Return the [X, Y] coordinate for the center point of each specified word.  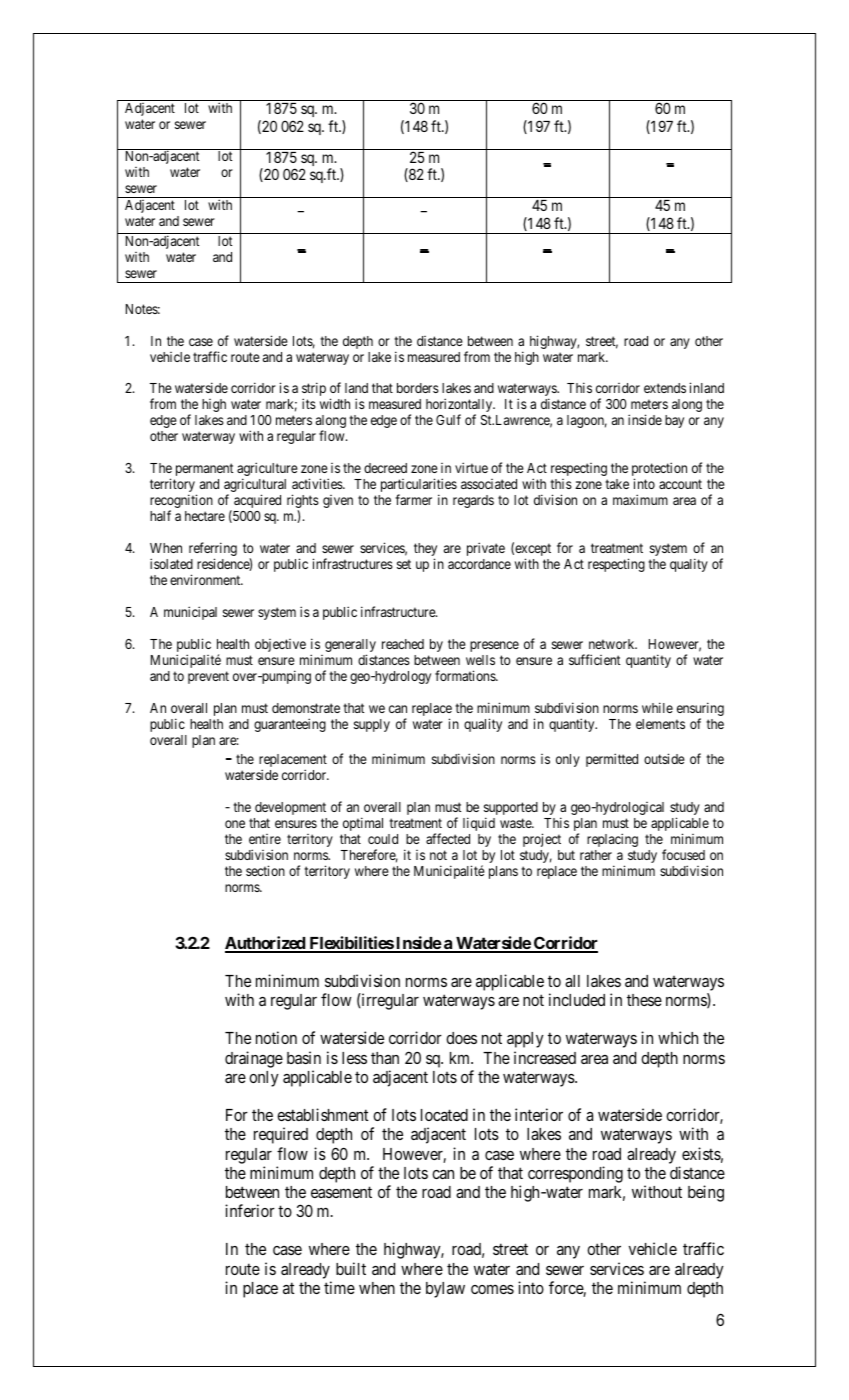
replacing [612, 840]
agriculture [267, 470]
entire [265, 839]
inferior [250, 1210]
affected [448, 838]
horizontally [460, 406]
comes [492, 1289]
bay [674, 421]
